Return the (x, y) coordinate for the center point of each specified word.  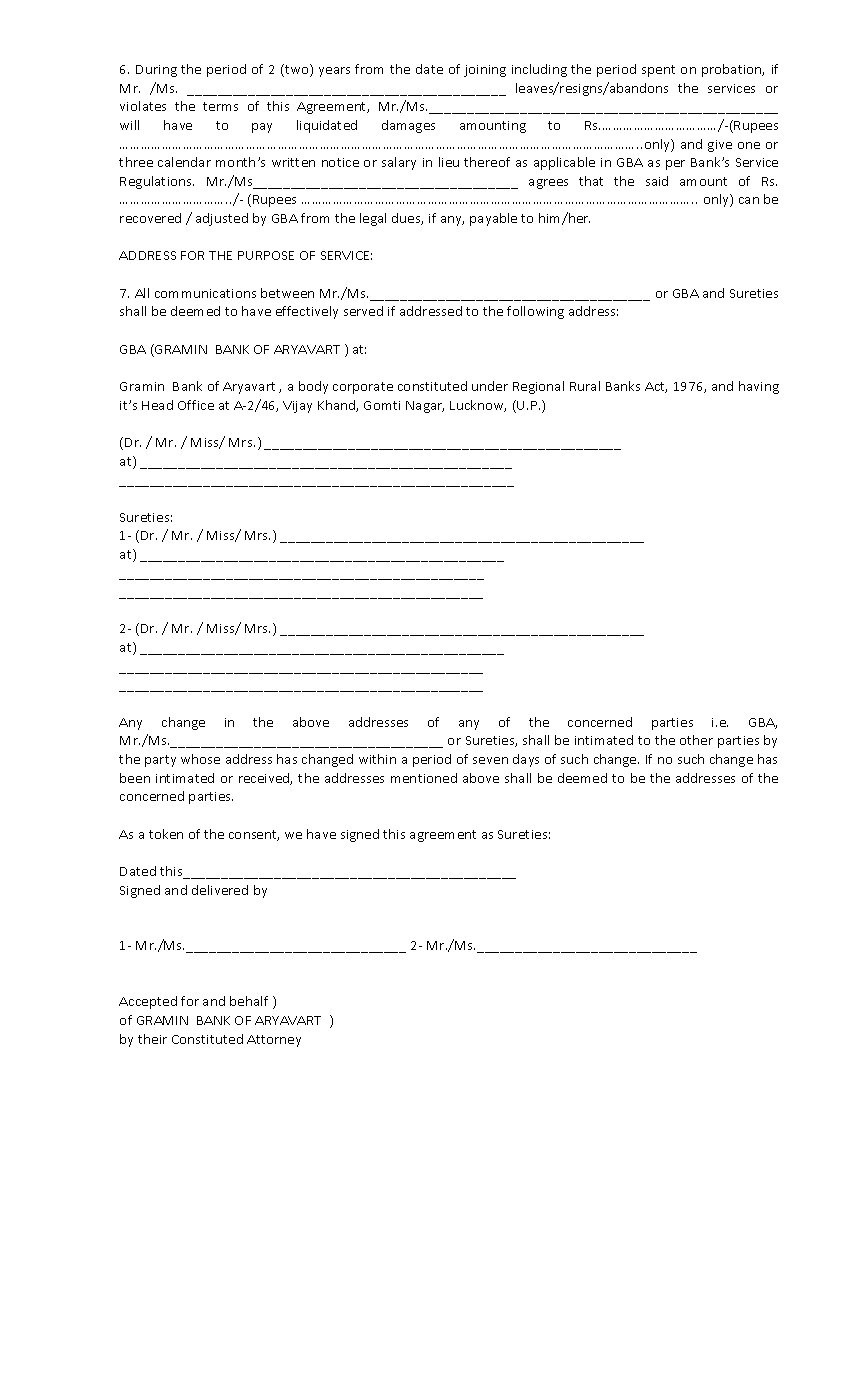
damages (408, 126)
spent (658, 71)
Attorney (274, 1041)
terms (220, 106)
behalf (249, 1001)
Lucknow (478, 406)
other (696, 740)
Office (196, 405)
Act (656, 387)
